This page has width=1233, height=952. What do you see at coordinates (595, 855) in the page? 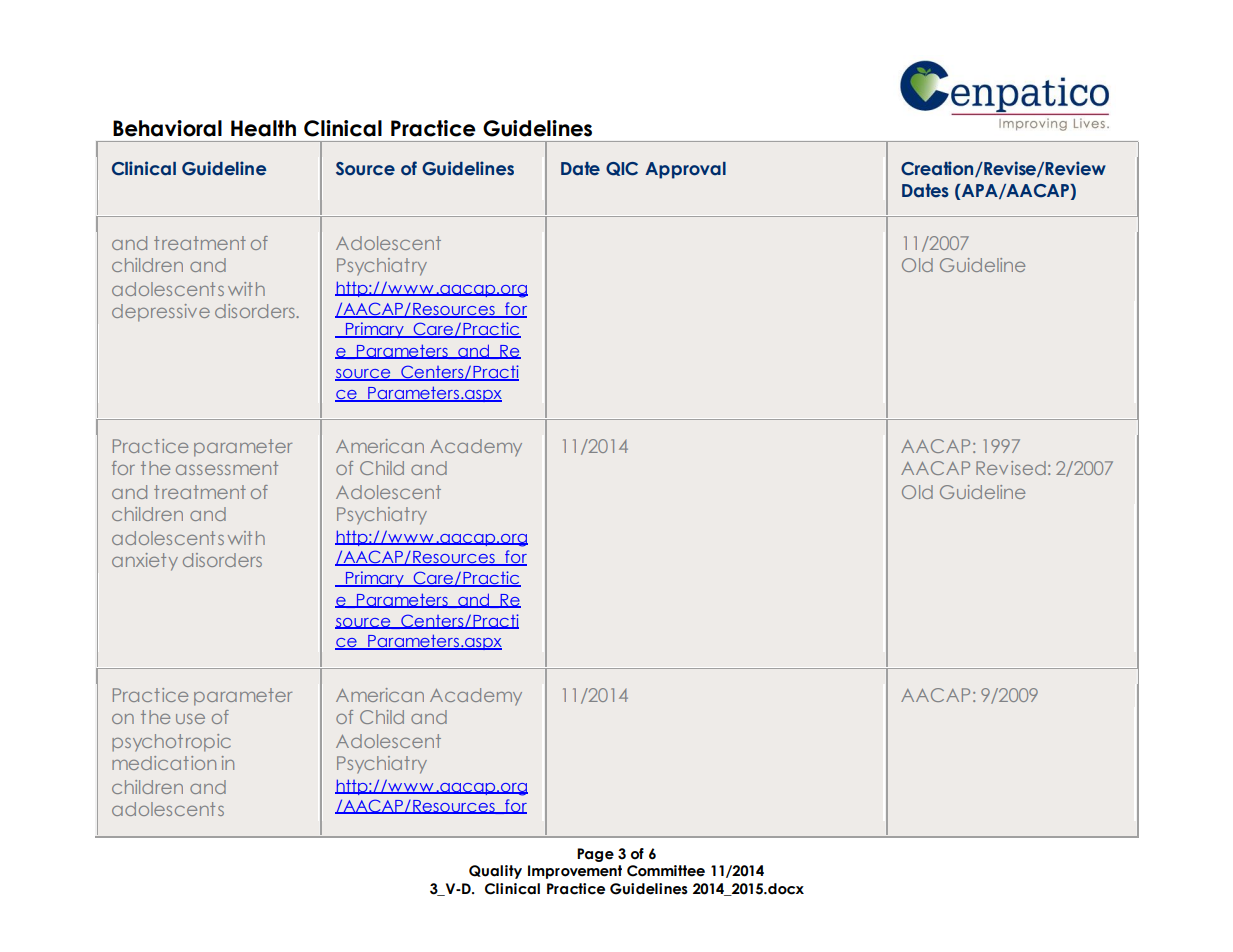
I see `Page` at bounding box center [595, 855].
